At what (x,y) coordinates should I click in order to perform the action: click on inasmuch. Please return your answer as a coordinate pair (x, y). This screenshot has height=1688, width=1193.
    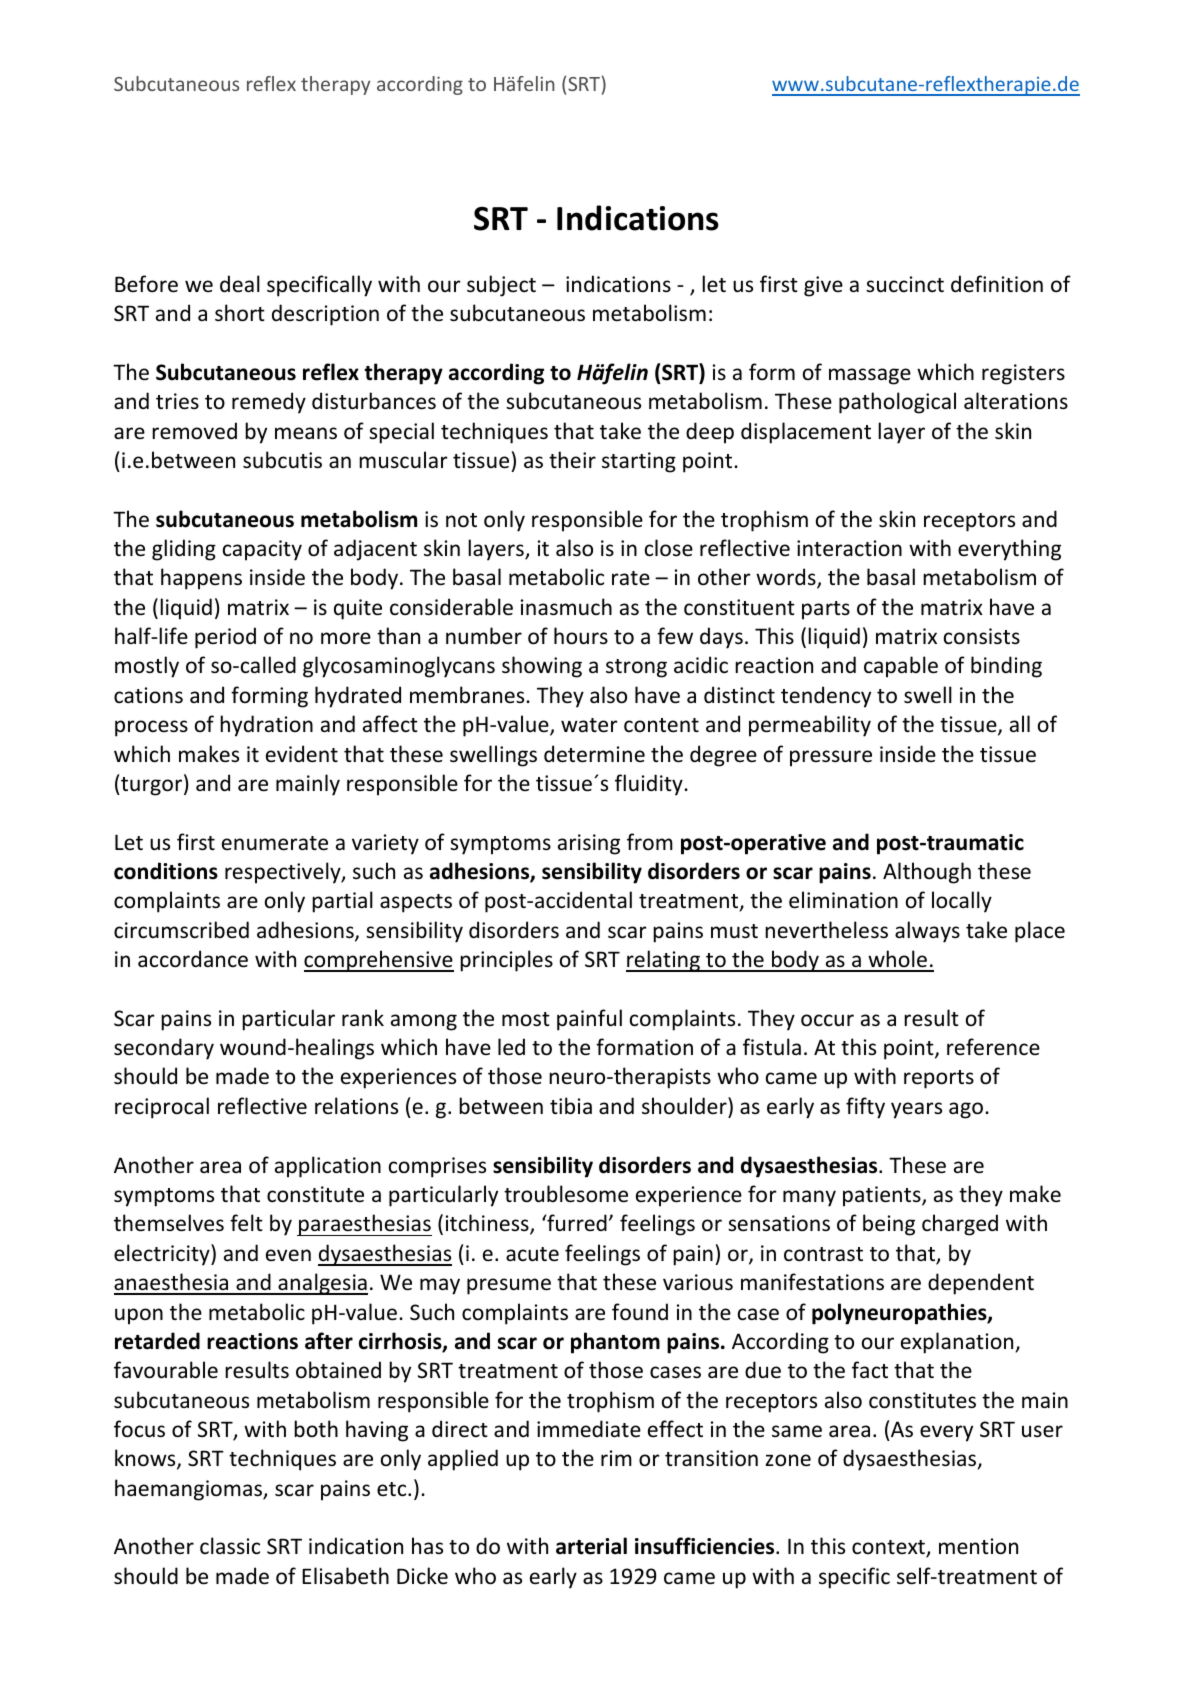
    Looking at the image, I should click on (566, 607).
